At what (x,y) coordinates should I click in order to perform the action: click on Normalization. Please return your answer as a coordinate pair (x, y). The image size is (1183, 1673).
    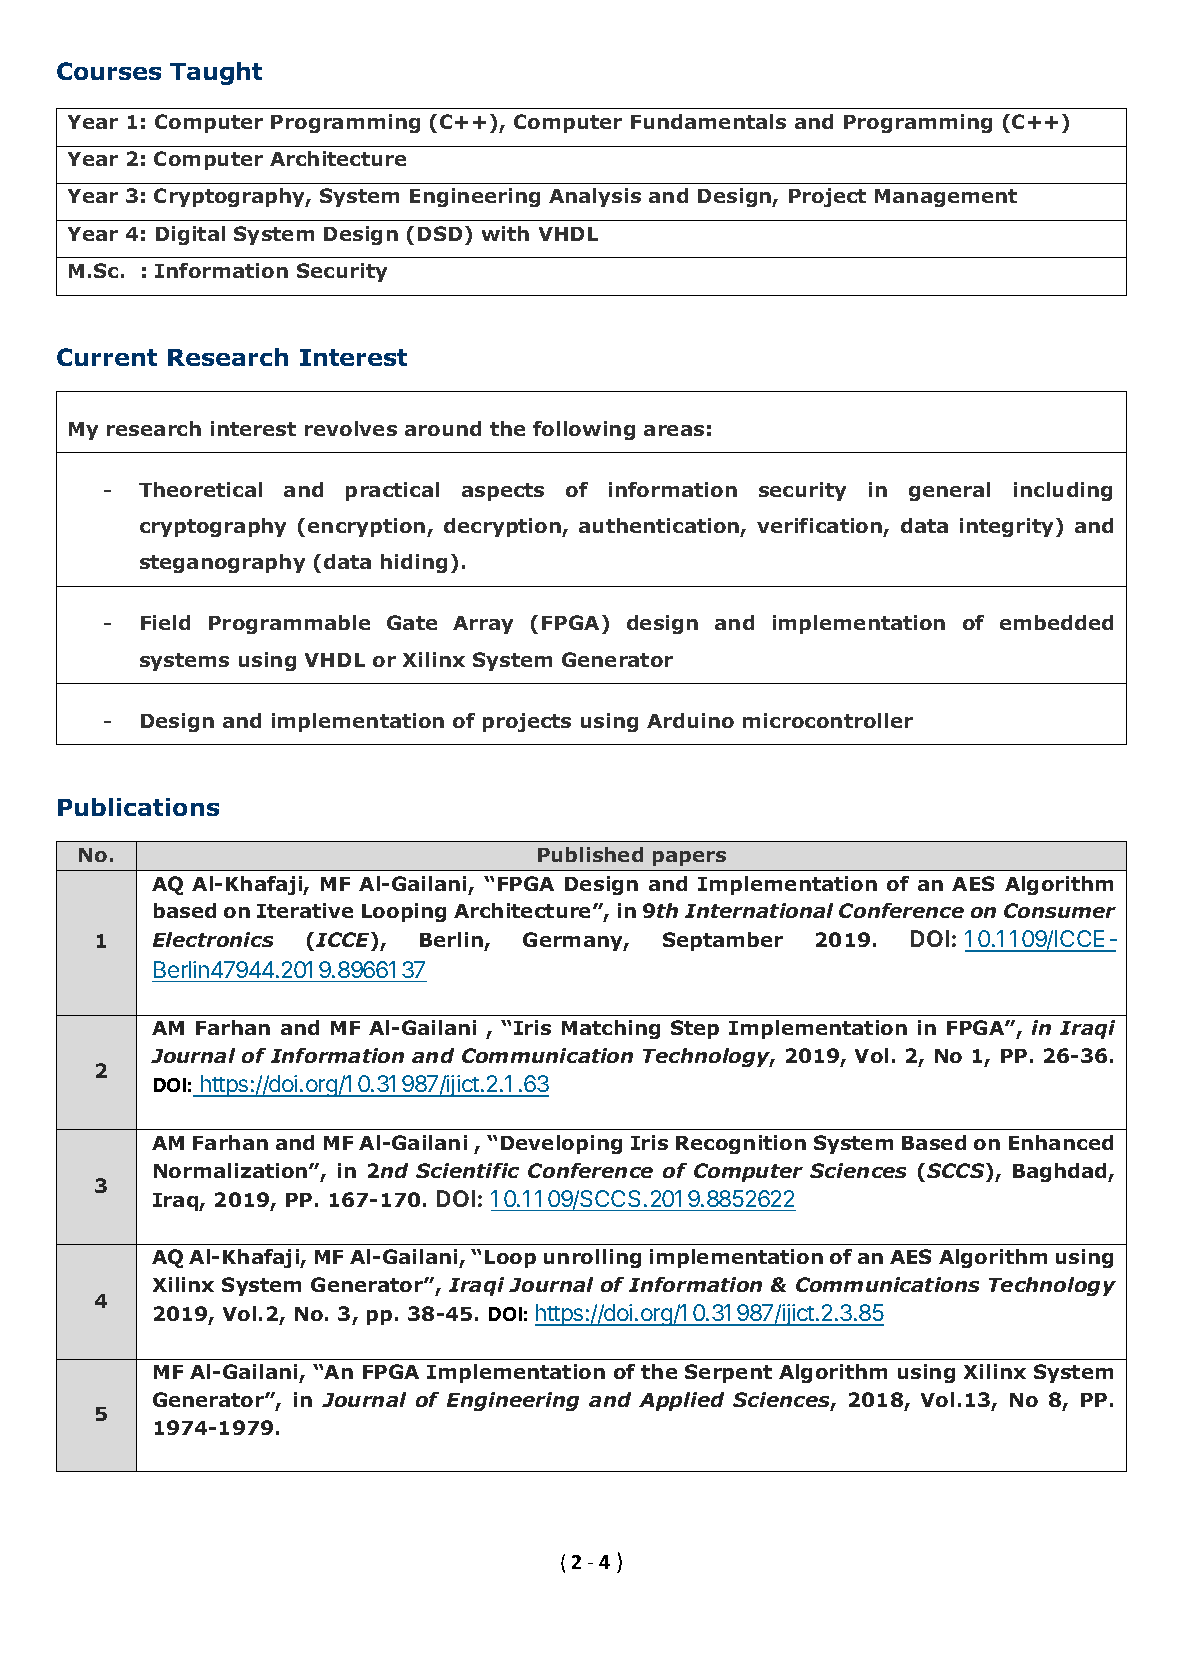
    Looking at the image, I should click on (232, 1170).
